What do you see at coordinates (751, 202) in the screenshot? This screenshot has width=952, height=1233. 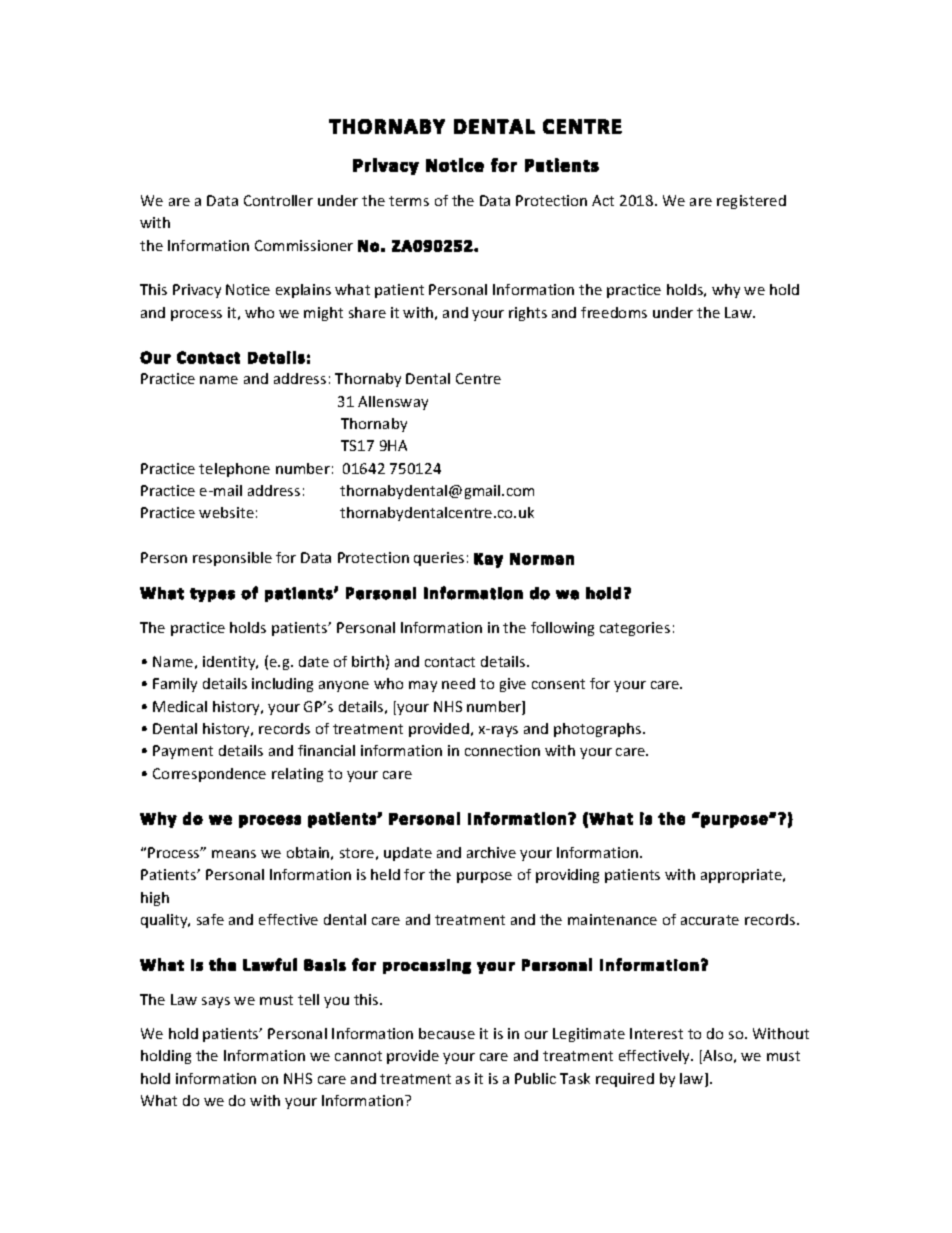 I see `registered` at bounding box center [751, 202].
